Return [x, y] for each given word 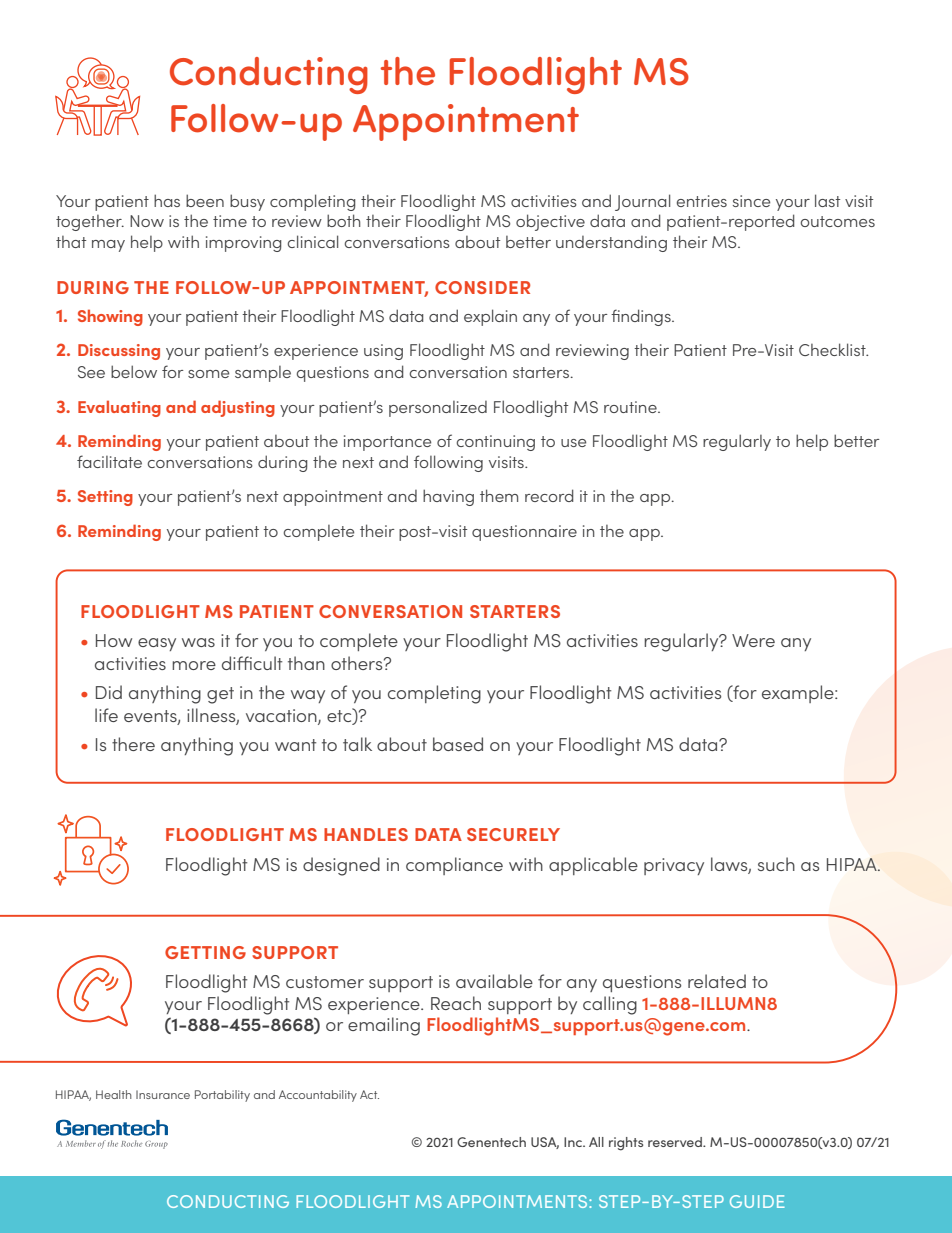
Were [753, 640]
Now [147, 221]
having [448, 497]
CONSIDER [482, 287]
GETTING [205, 952]
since [751, 201]
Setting [105, 498]
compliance [454, 866]
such [776, 864]
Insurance [163, 1094]
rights [626, 1144]
